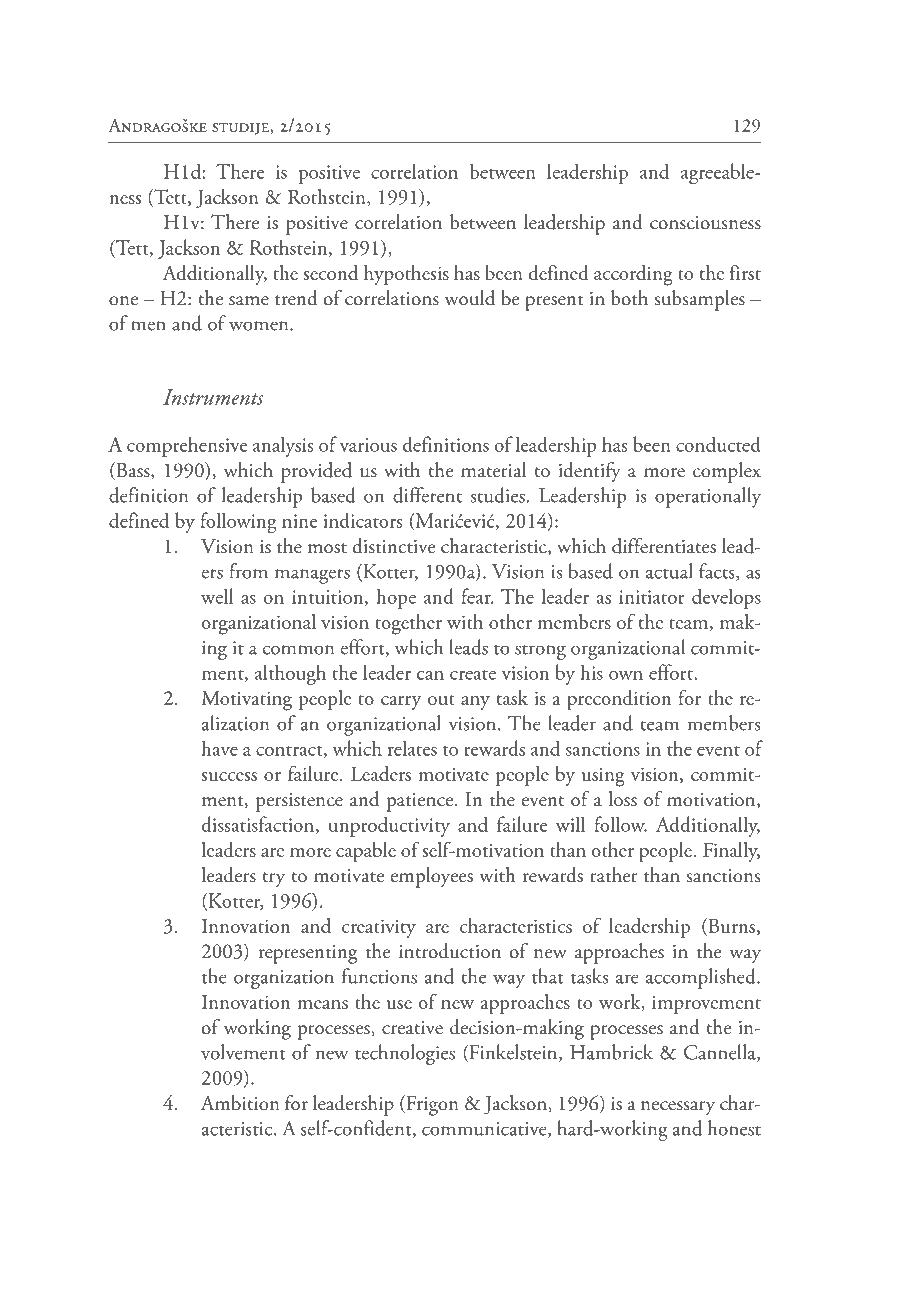 The width and height of the screenshot is (924, 1305). I want to click on Motivating, so click(247, 701).
